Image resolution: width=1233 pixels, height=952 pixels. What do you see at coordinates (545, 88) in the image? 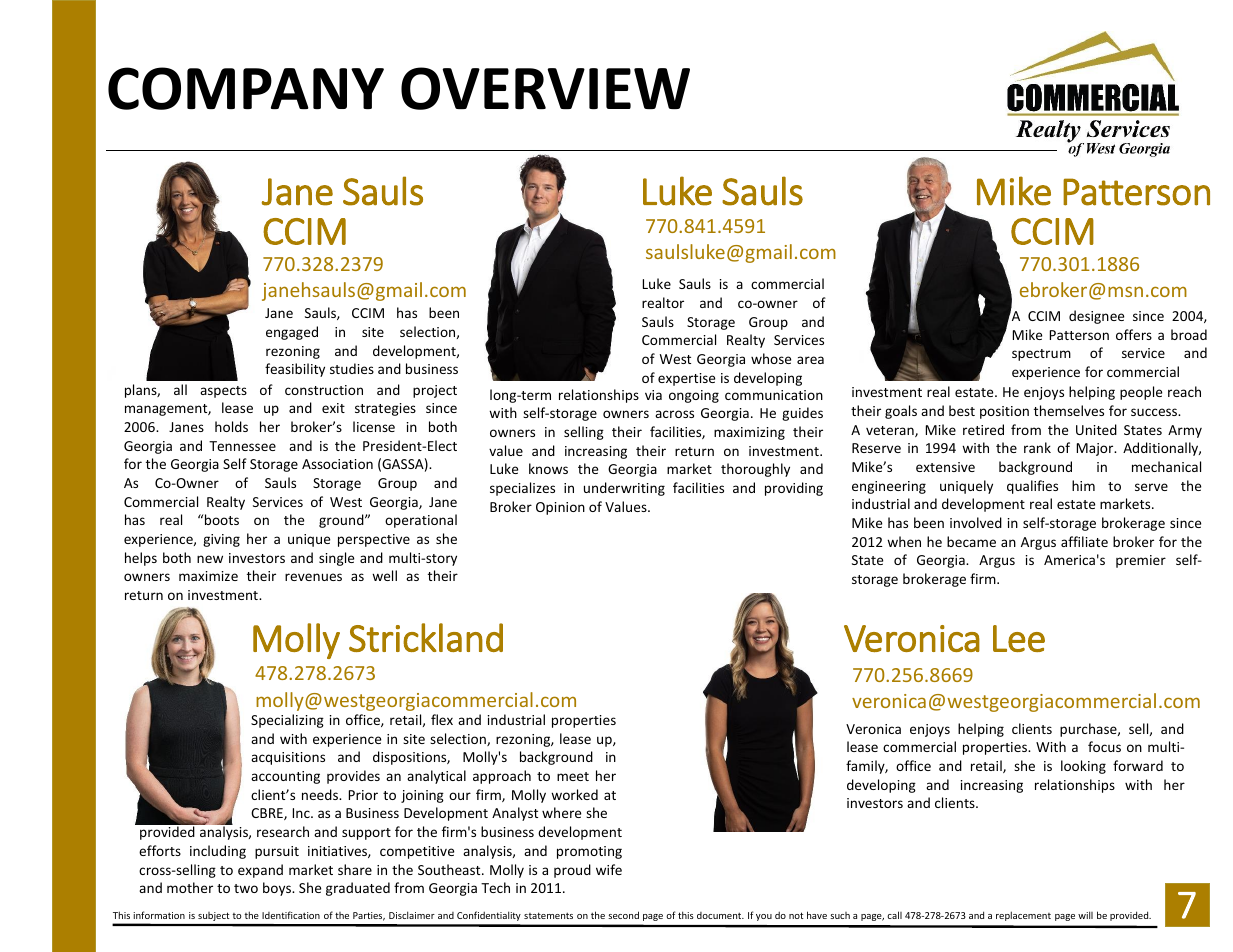
I see `OVERVIEW` at bounding box center [545, 88].
